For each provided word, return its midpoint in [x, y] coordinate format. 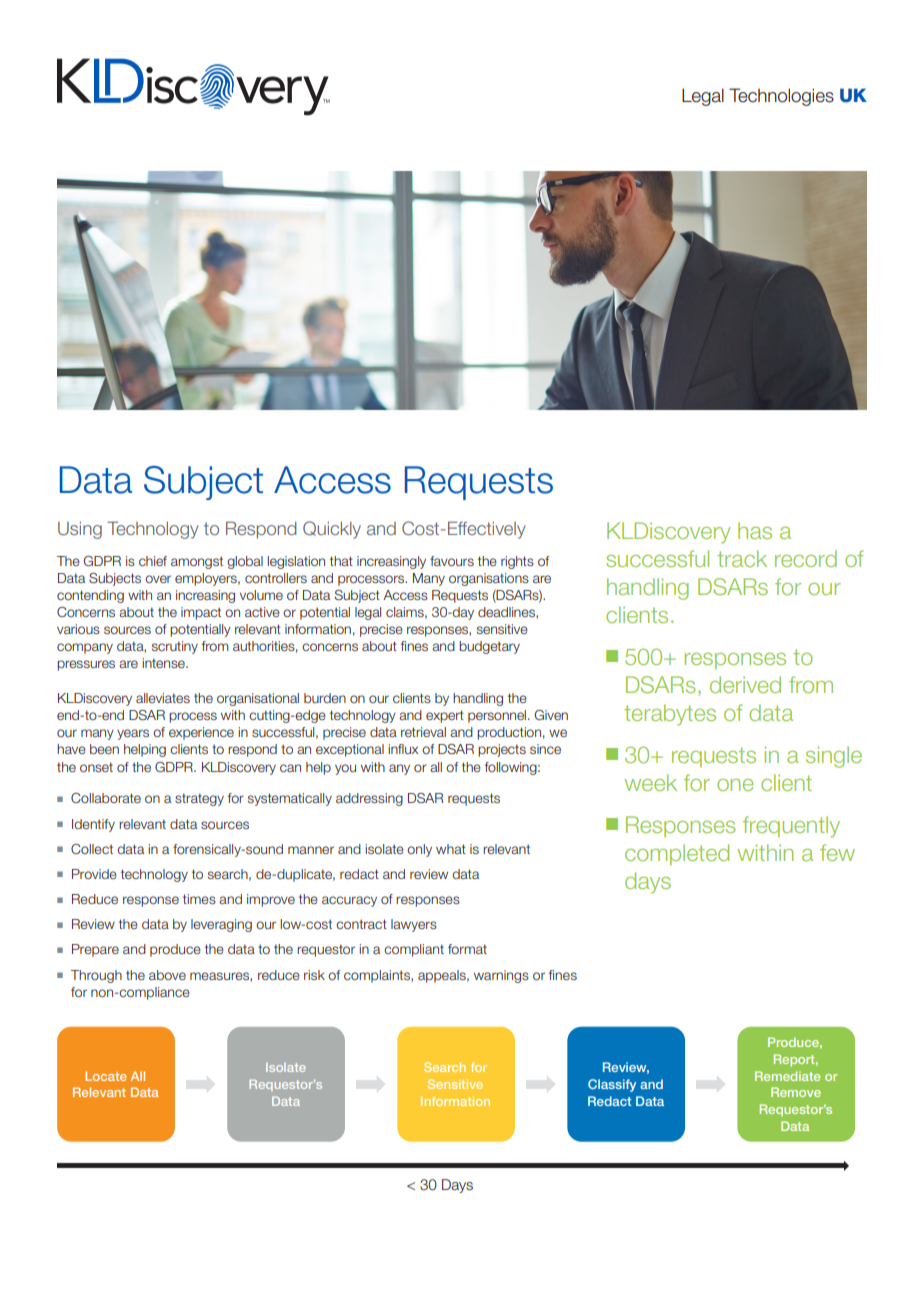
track [742, 558]
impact [201, 613]
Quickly [332, 530]
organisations [489, 579]
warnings [501, 976]
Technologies [781, 97]
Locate [106, 1076]
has [755, 530]
